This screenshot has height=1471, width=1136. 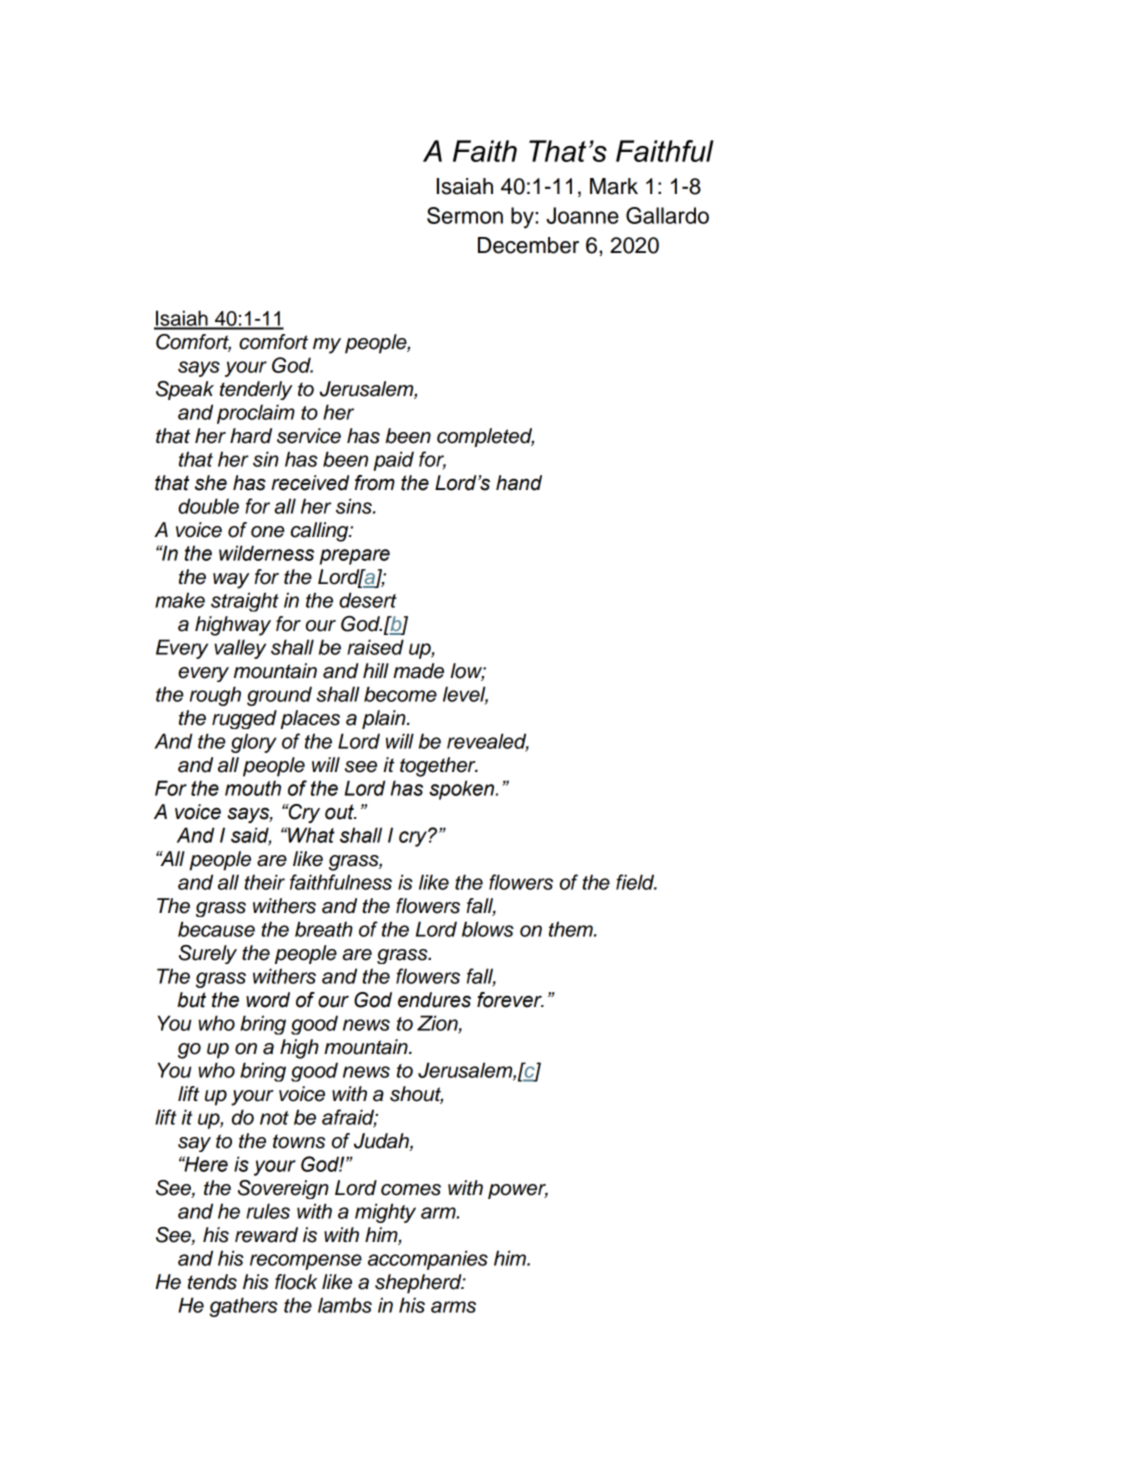 I want to click on plain, so click(x=385, y=719).
